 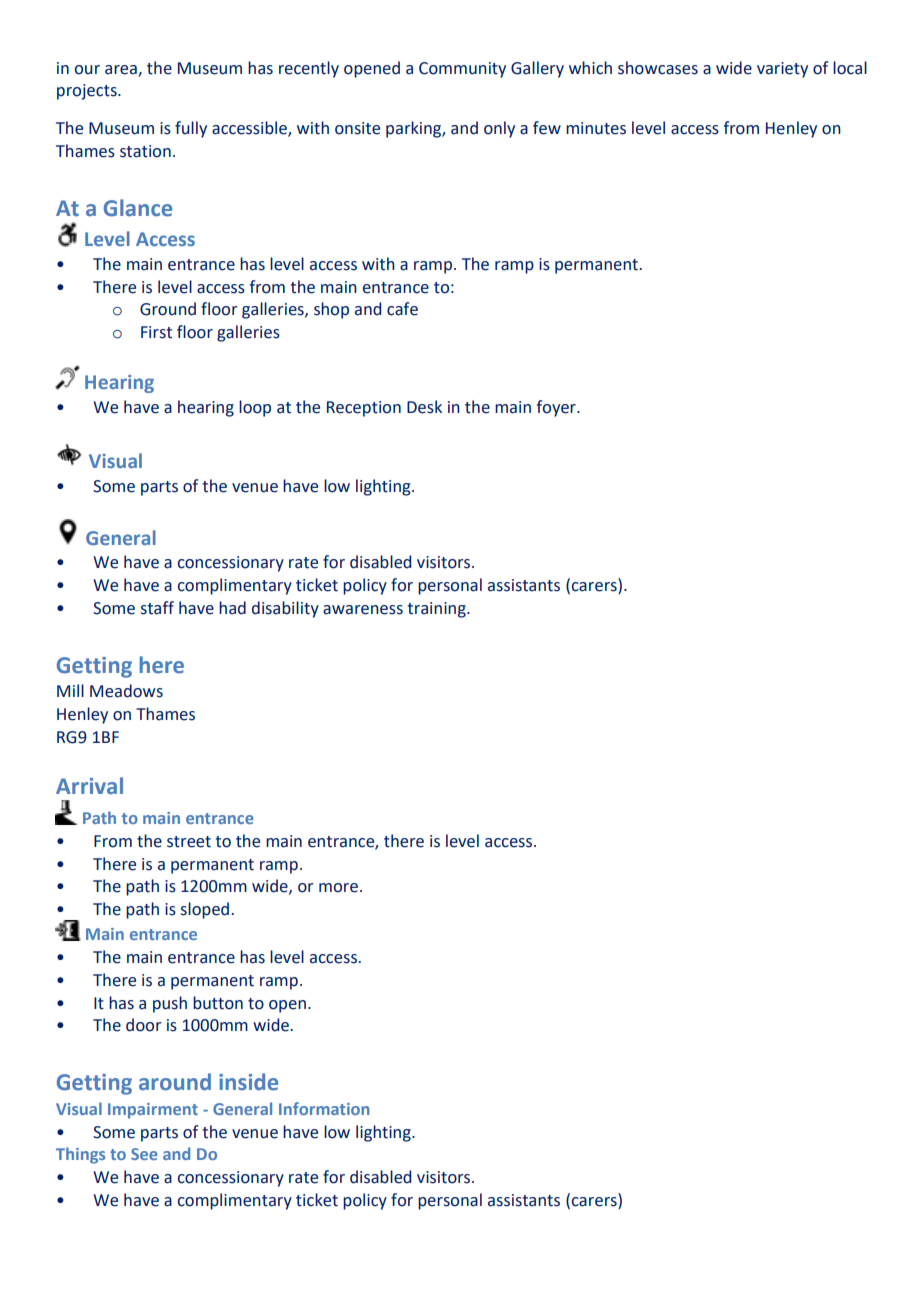 What do you see at coordinates (437, 610) in the image?
I see `training` at bounding box center [437, 610].
